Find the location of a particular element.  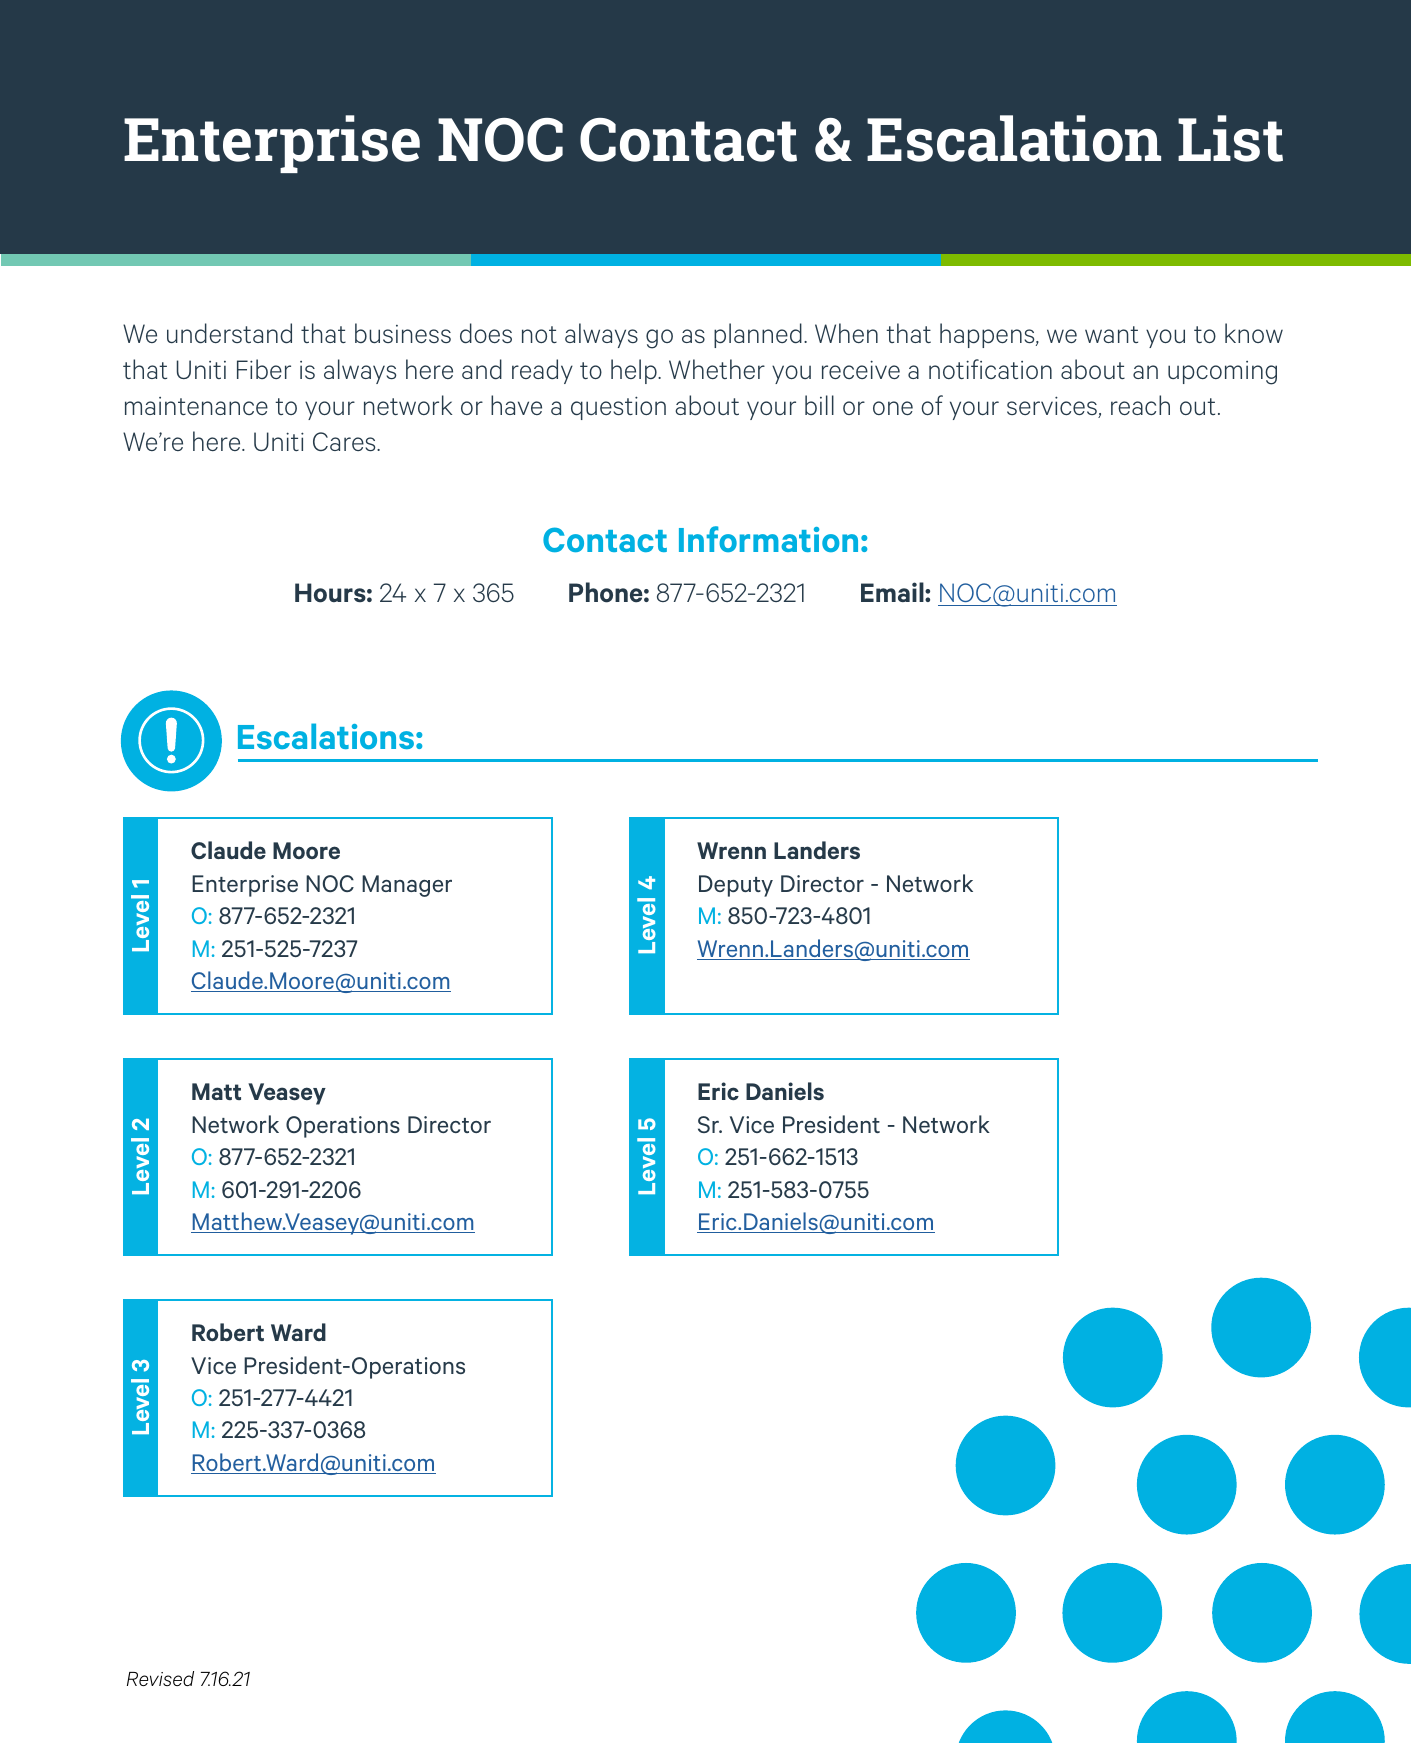

understand is located at coordinates (229, 333).
